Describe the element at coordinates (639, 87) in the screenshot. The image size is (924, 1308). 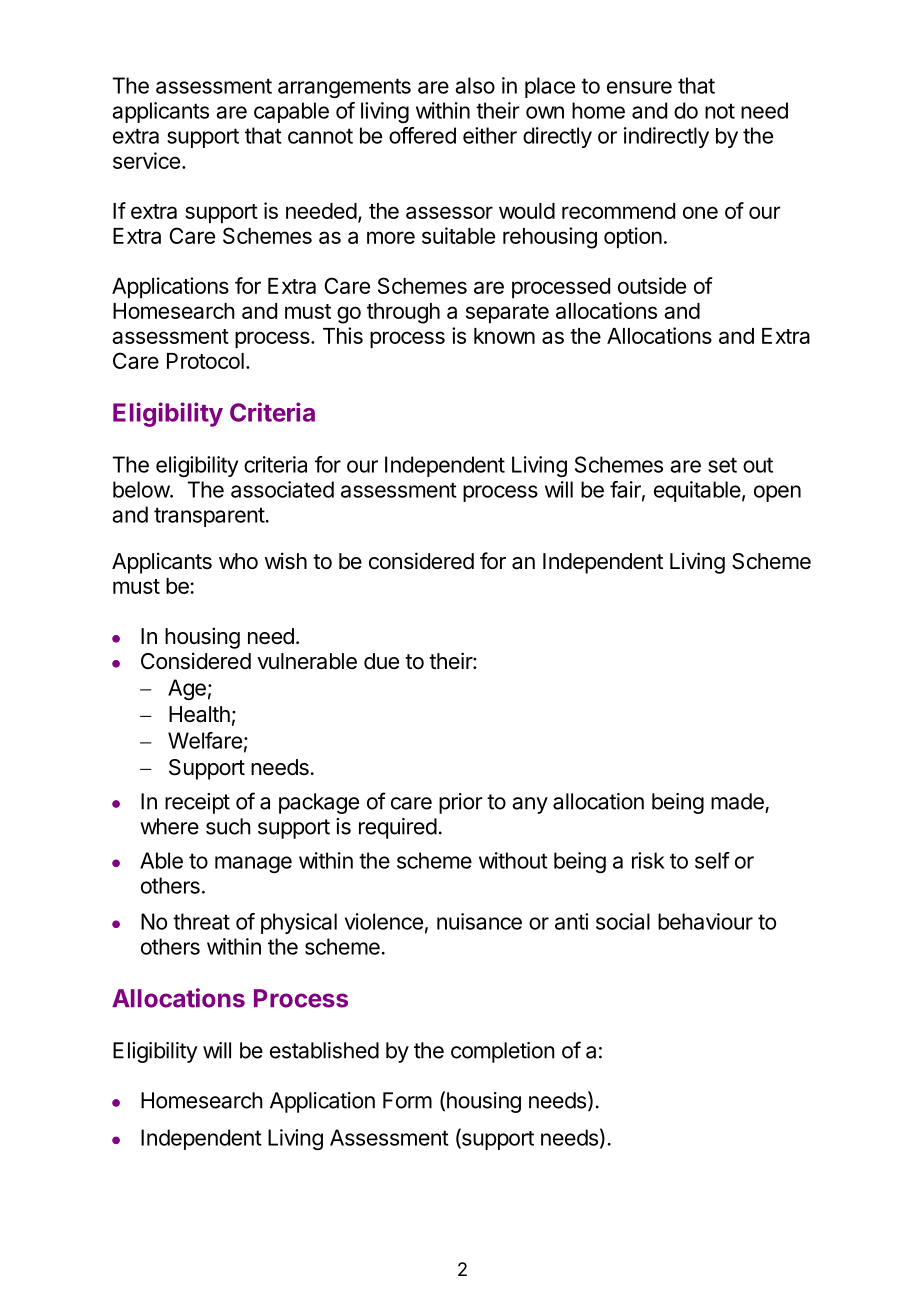
I see `ensure` at that location.
